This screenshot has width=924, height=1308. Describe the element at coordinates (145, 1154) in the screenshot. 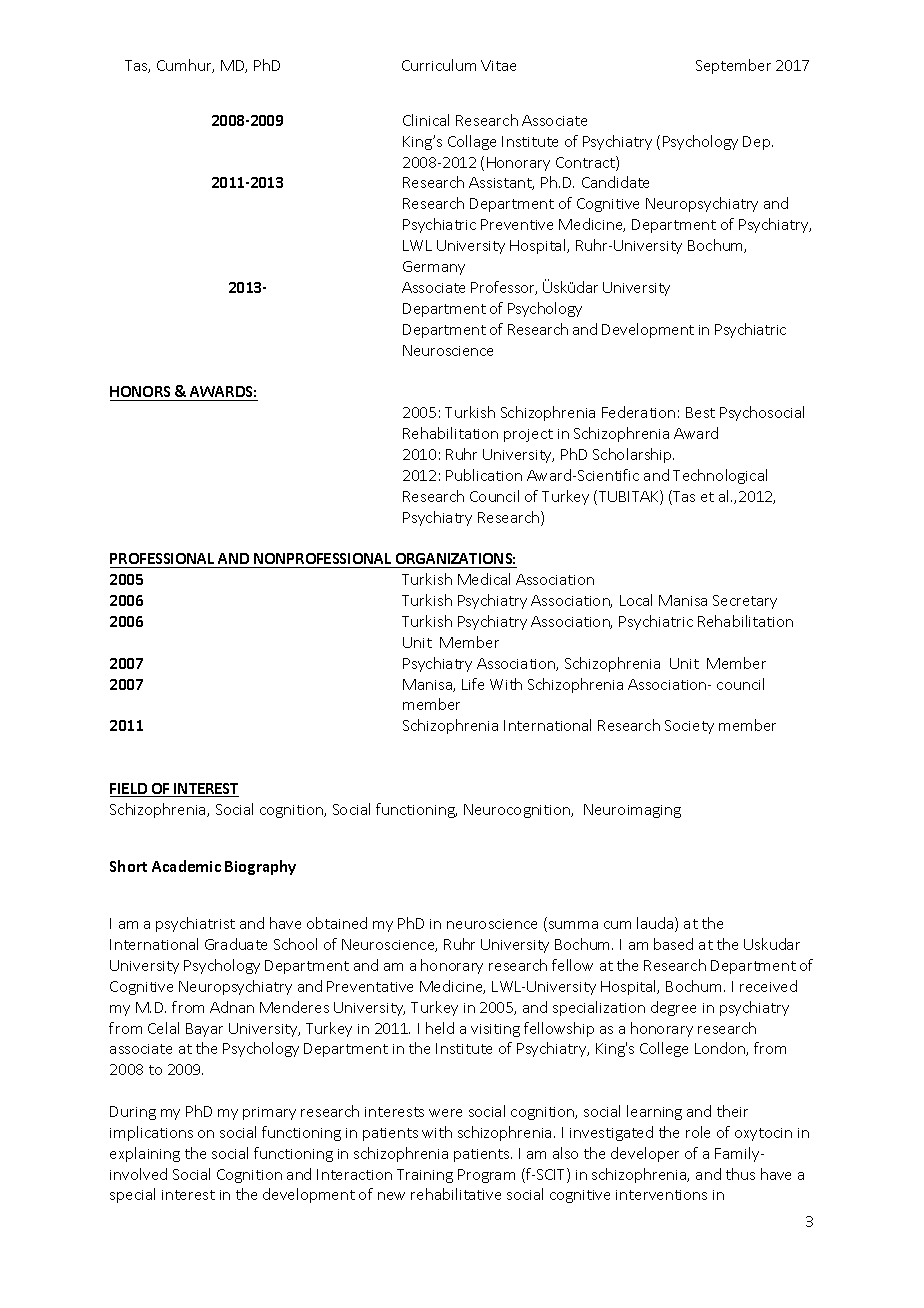

I see `explaining` at that location.
